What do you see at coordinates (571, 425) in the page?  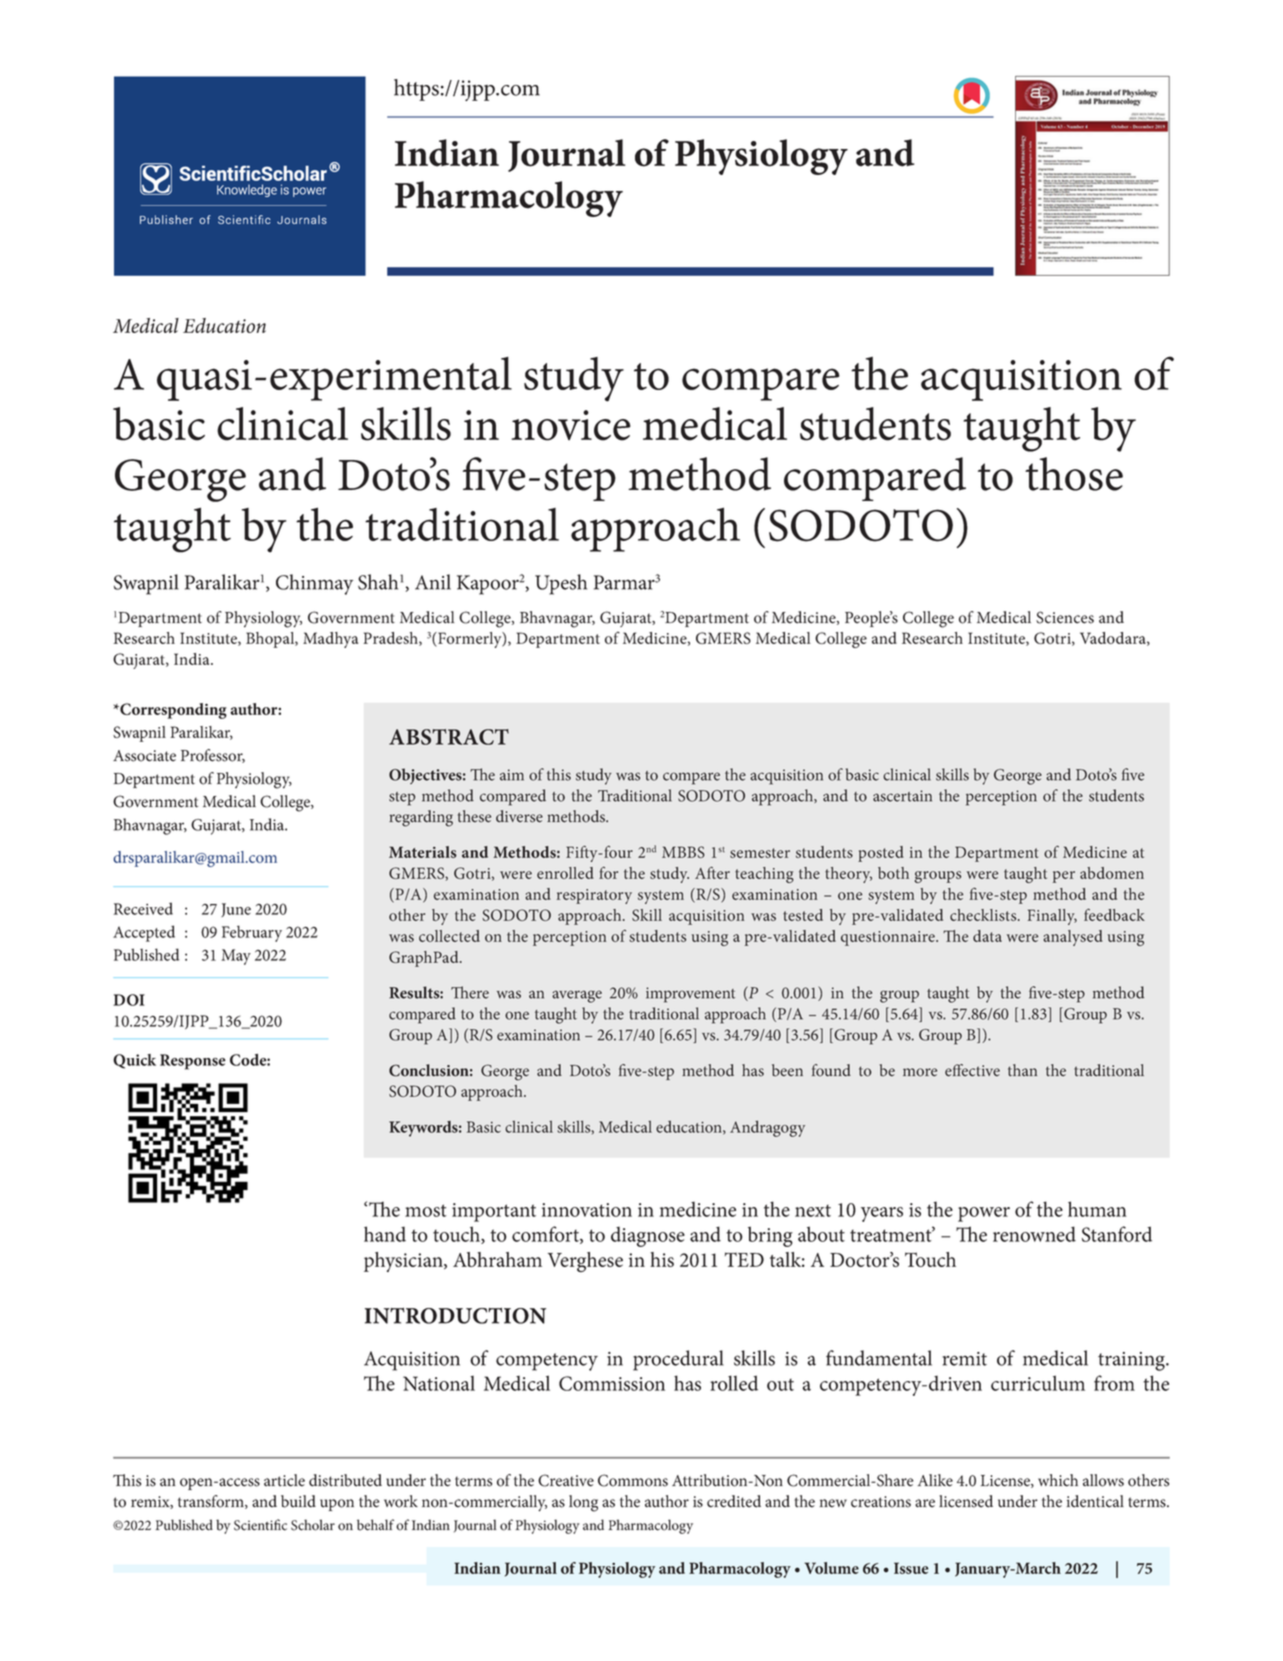 I see `novice` at bounding box center [571, 425].
